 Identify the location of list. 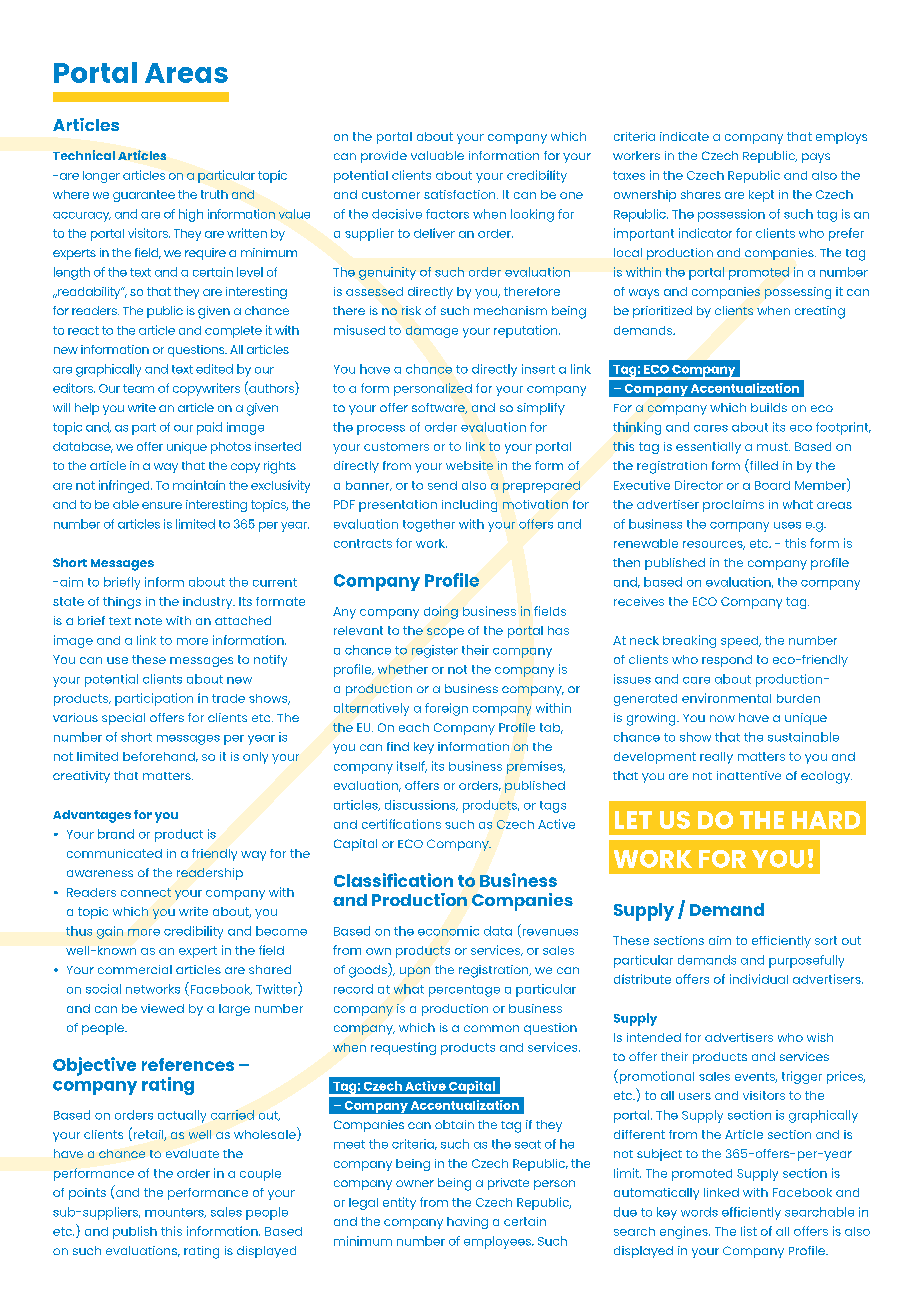
(749, 1231).
